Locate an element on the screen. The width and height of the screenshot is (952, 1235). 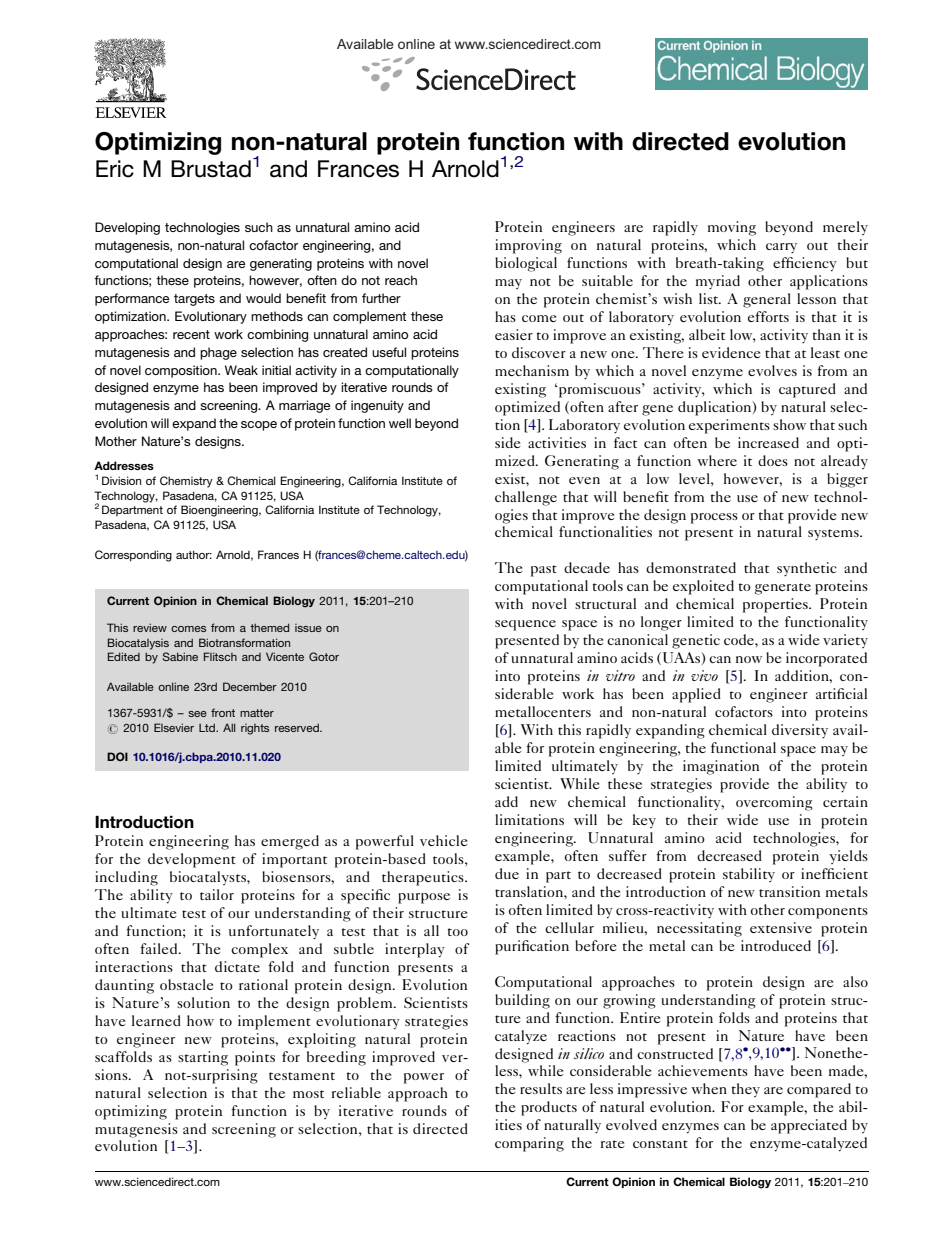
overcoming is located at coordinates (774, 803).
